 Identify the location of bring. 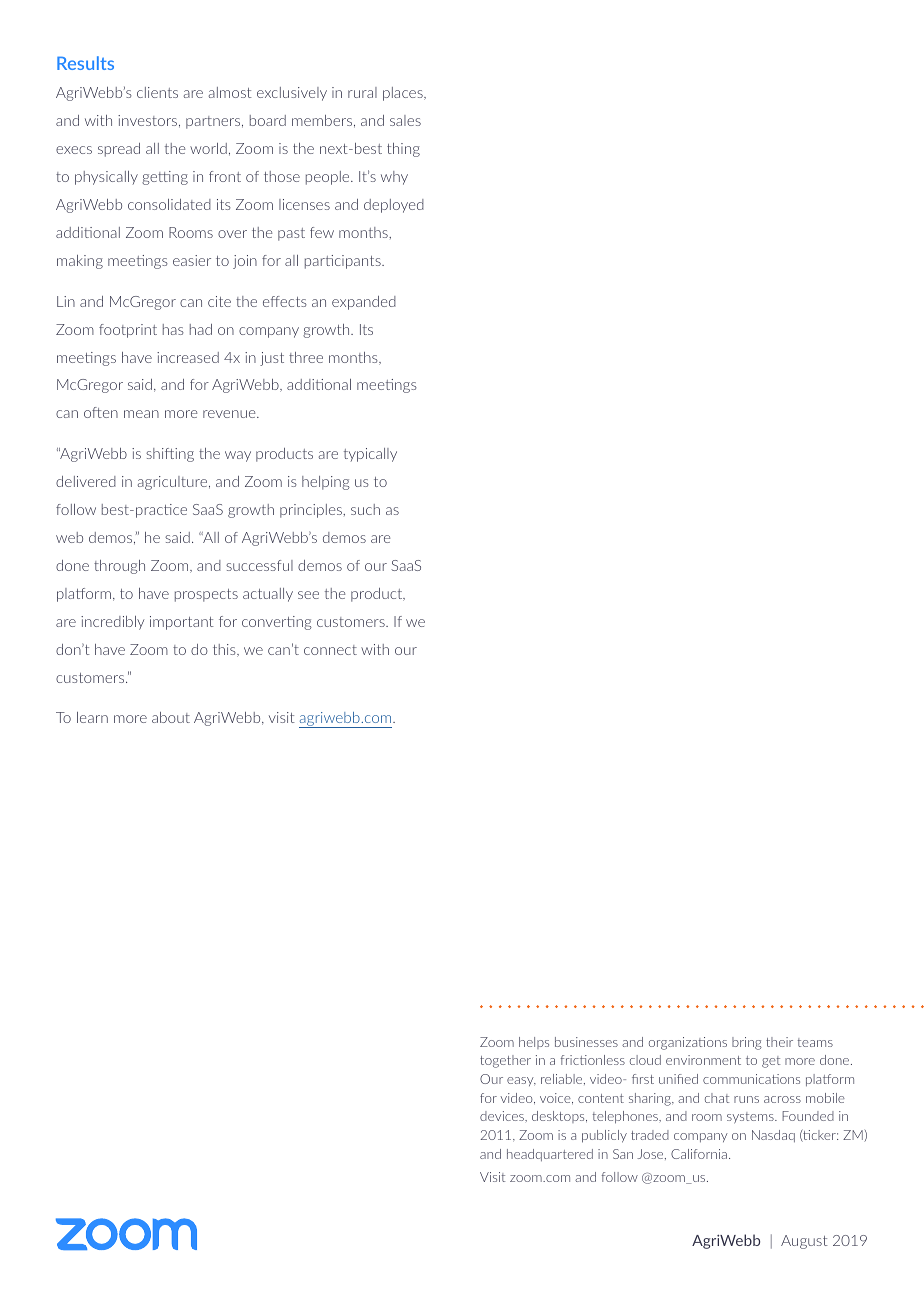
(747, 1043).
